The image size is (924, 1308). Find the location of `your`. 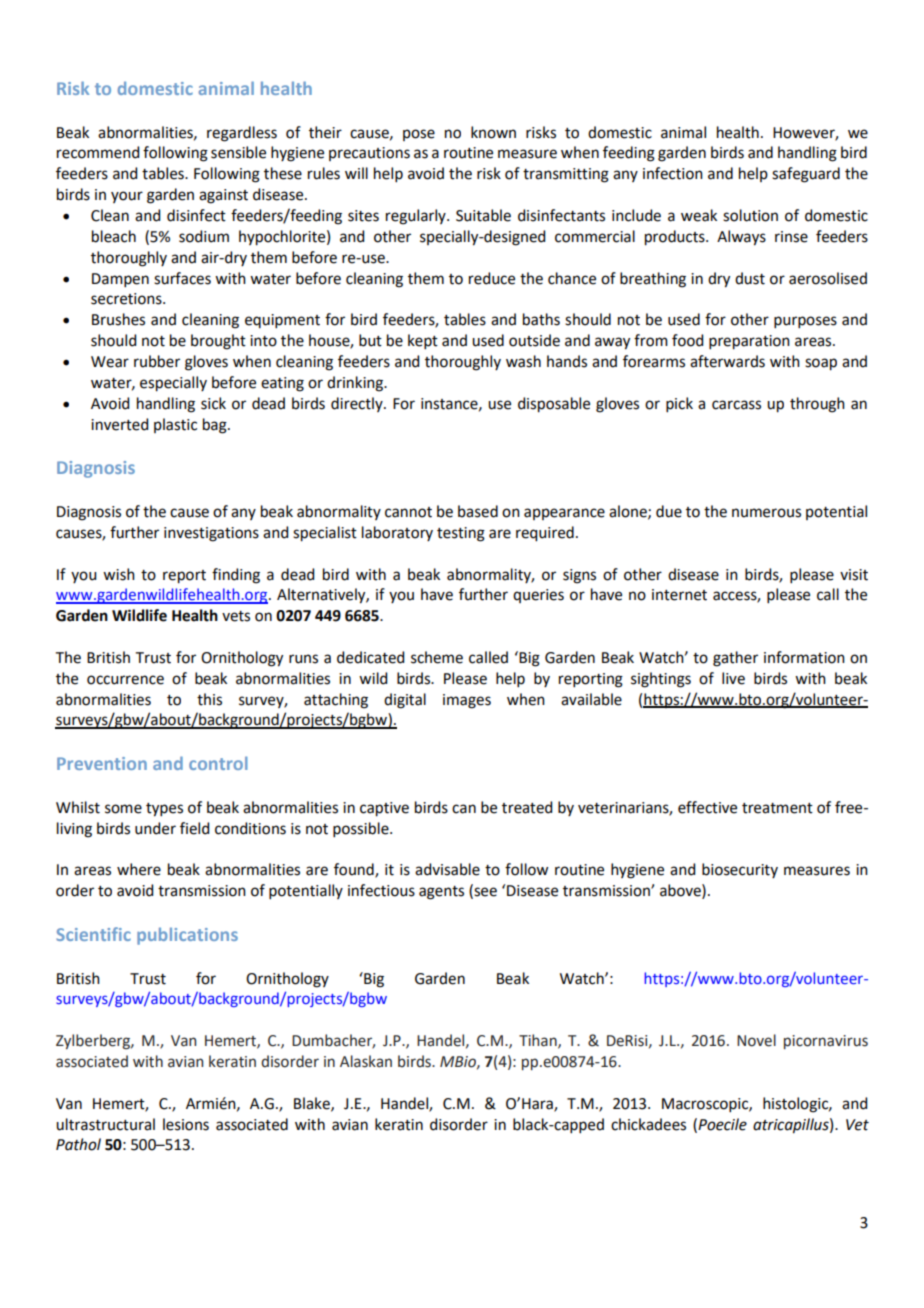

your is located at coordinates (127, 197).
